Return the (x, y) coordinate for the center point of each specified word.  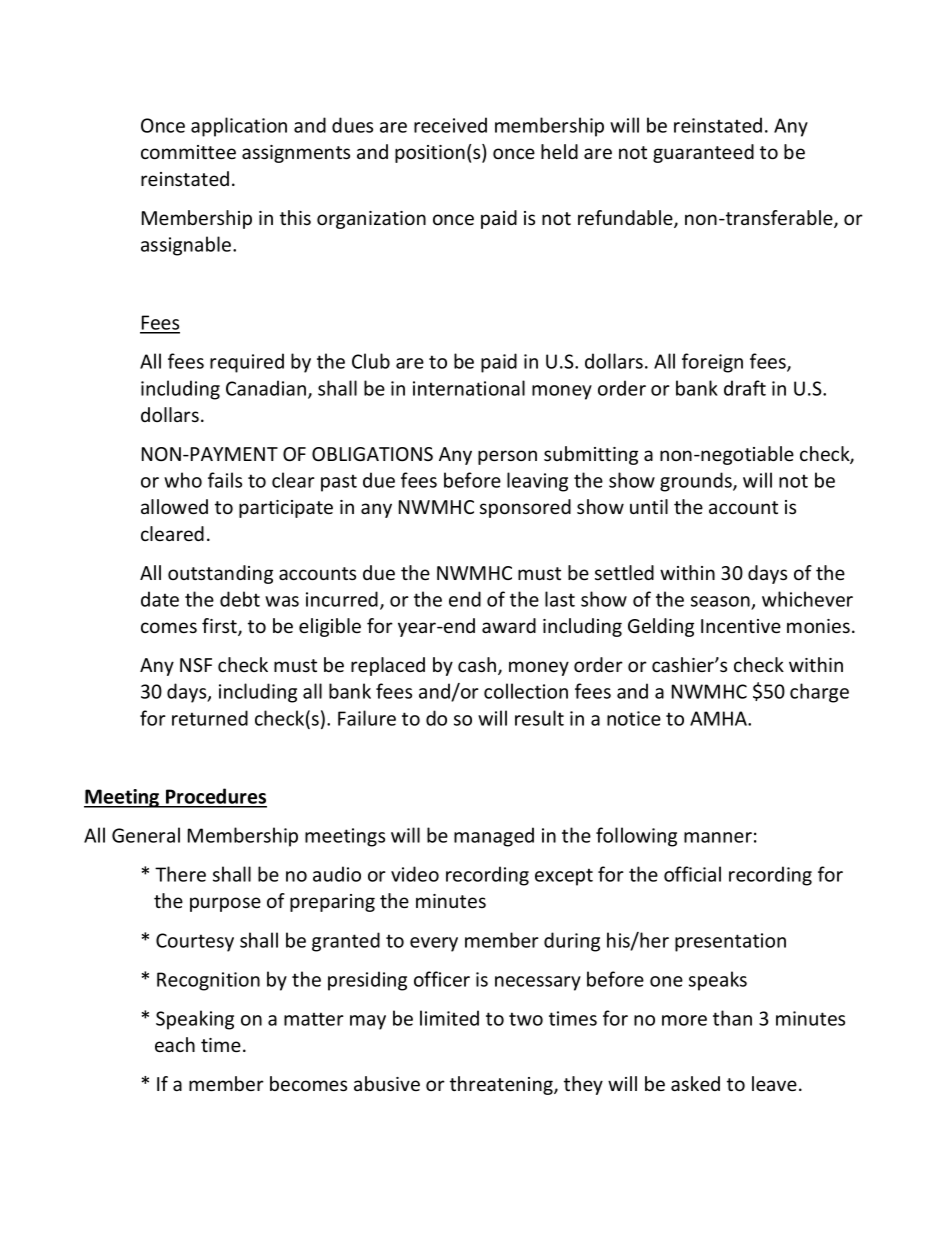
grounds (697, 482)
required (247, 363)
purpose (225, 904)
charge (819, 693)
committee (188, 152)
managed (494, 837)
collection (526, 691)
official (692, 874)
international (469, 388)
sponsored (525, 508)
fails (225, 480)
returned (210, 718)
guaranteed (703, 153)
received (450, 125)
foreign (712, 363)
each (175, 1044)
